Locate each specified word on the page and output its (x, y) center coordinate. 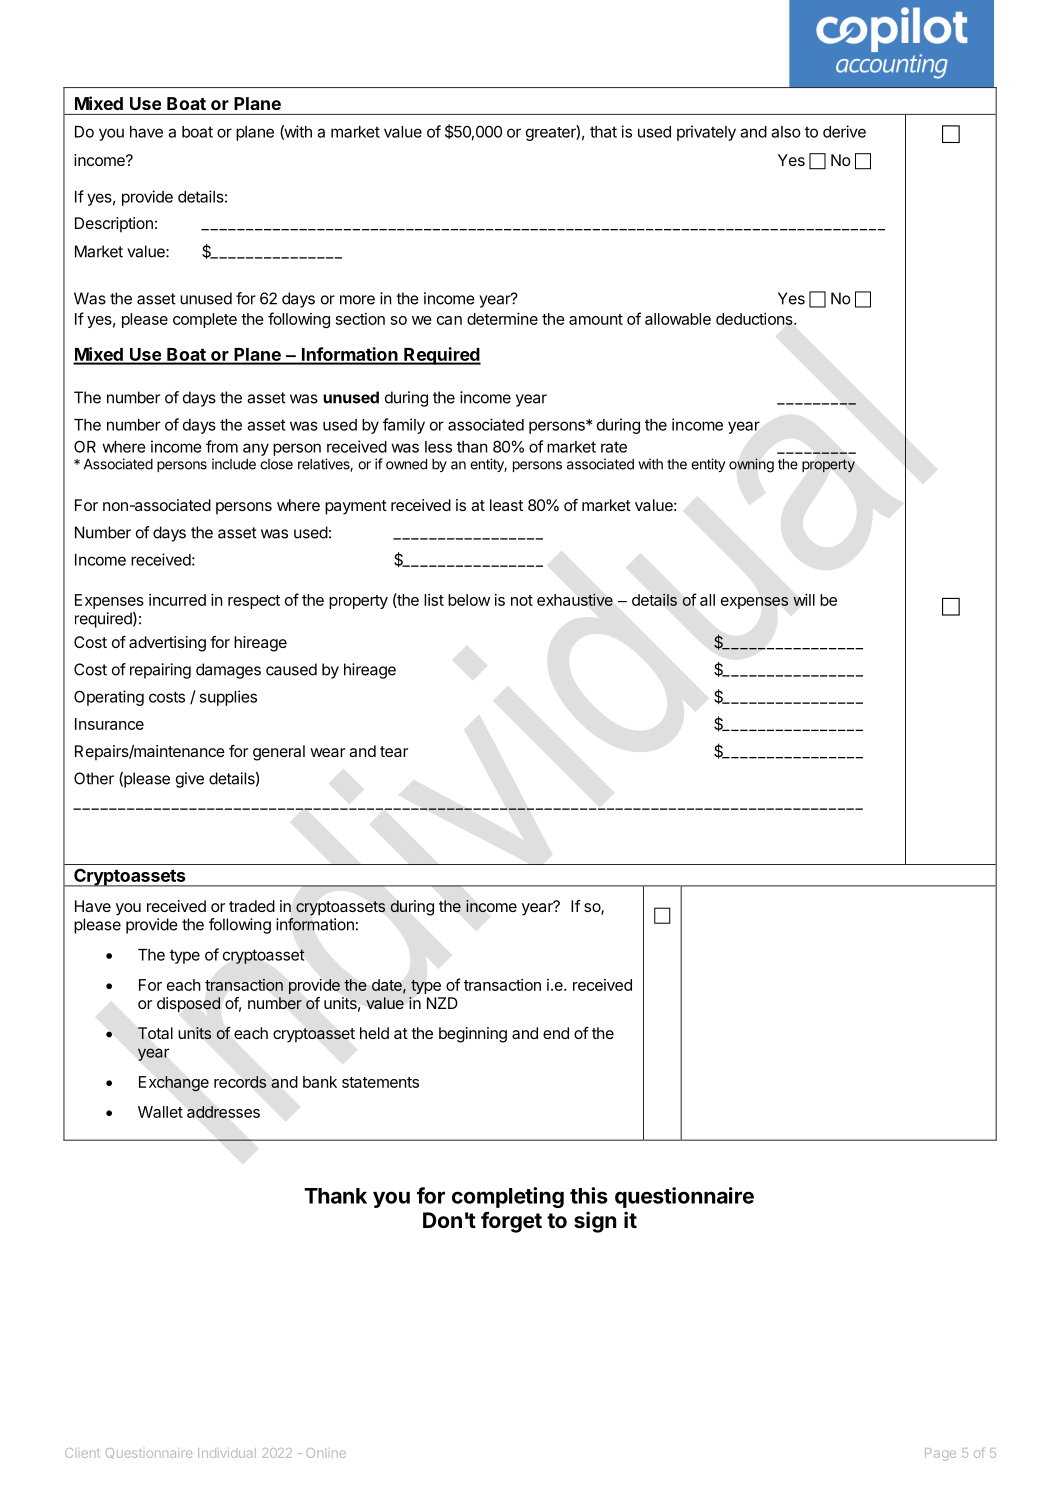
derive (844, 131)
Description (114, 225)
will (804, 600)
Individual (227, 1453)
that (603, 132)
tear (394, 751)
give (190, 780)
